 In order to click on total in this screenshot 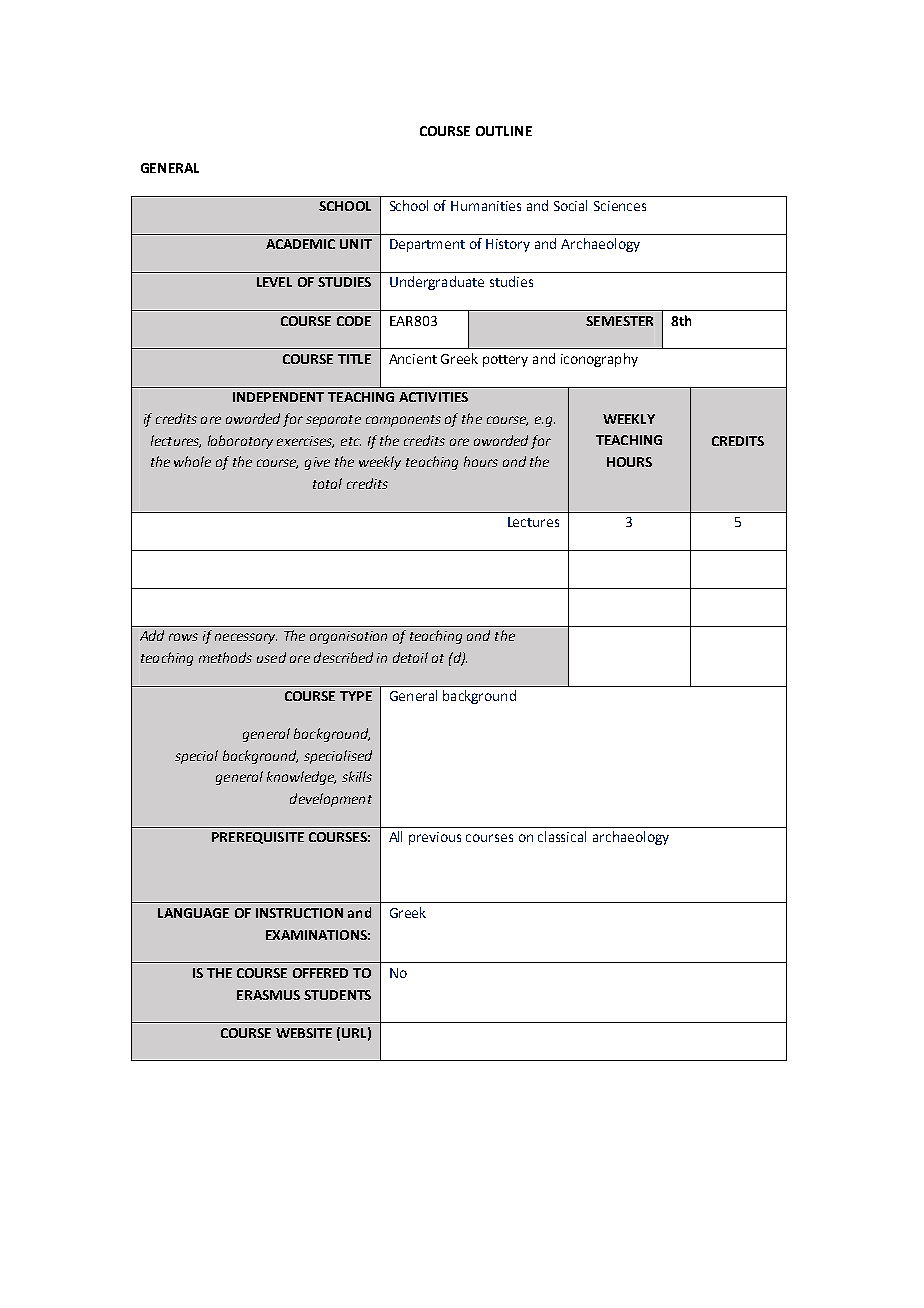, I will do `click(327, 483)`.
